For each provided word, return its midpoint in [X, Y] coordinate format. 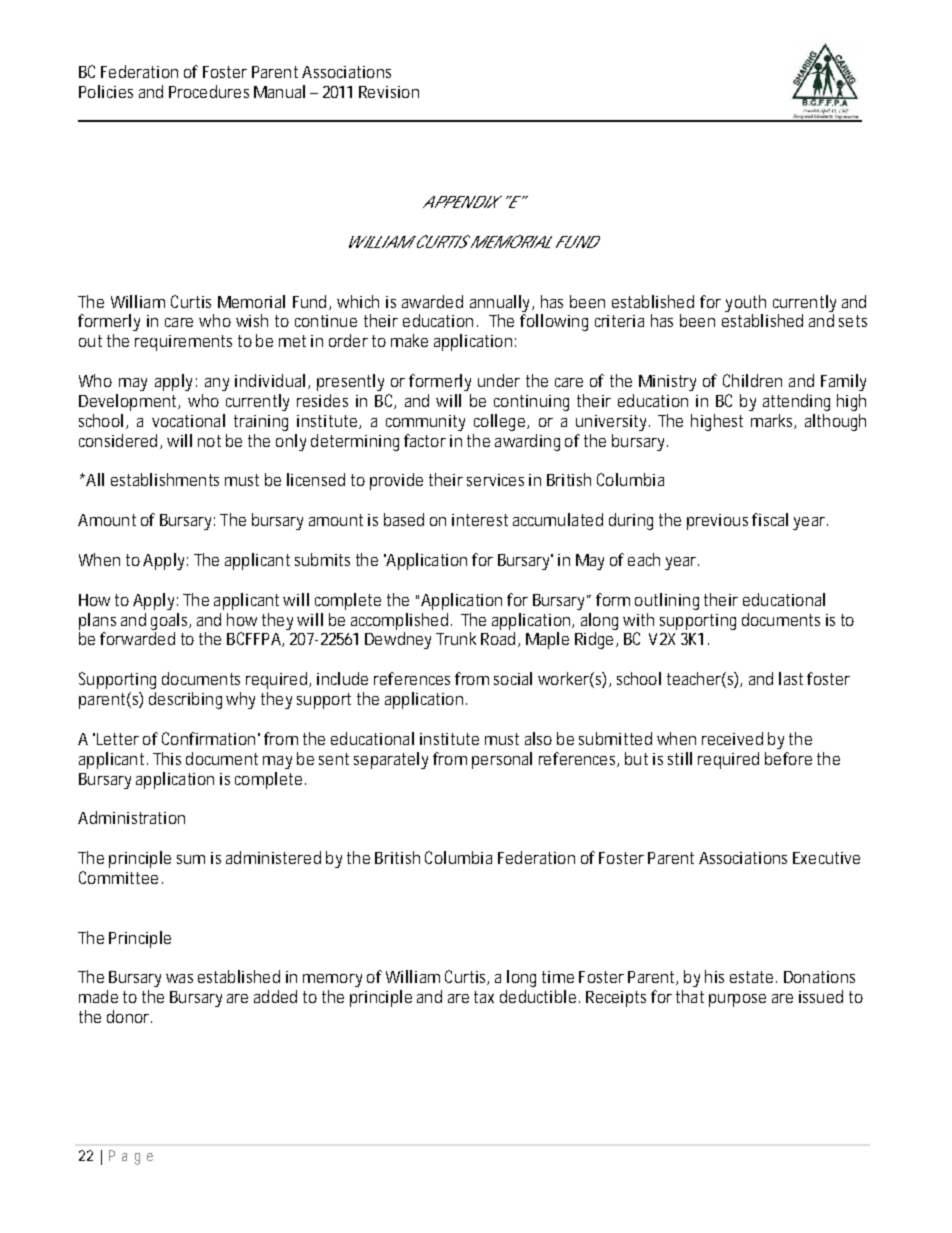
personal [502, 760]
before [788, 758]
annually [502, 303]
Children [752, 380]
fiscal [770, 519]
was [179, 978]
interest [480, 520]
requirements [183, 343]
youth [745, 303]
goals [171, 621]
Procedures [209, 91]
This [167, 758]
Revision [389, 92]
